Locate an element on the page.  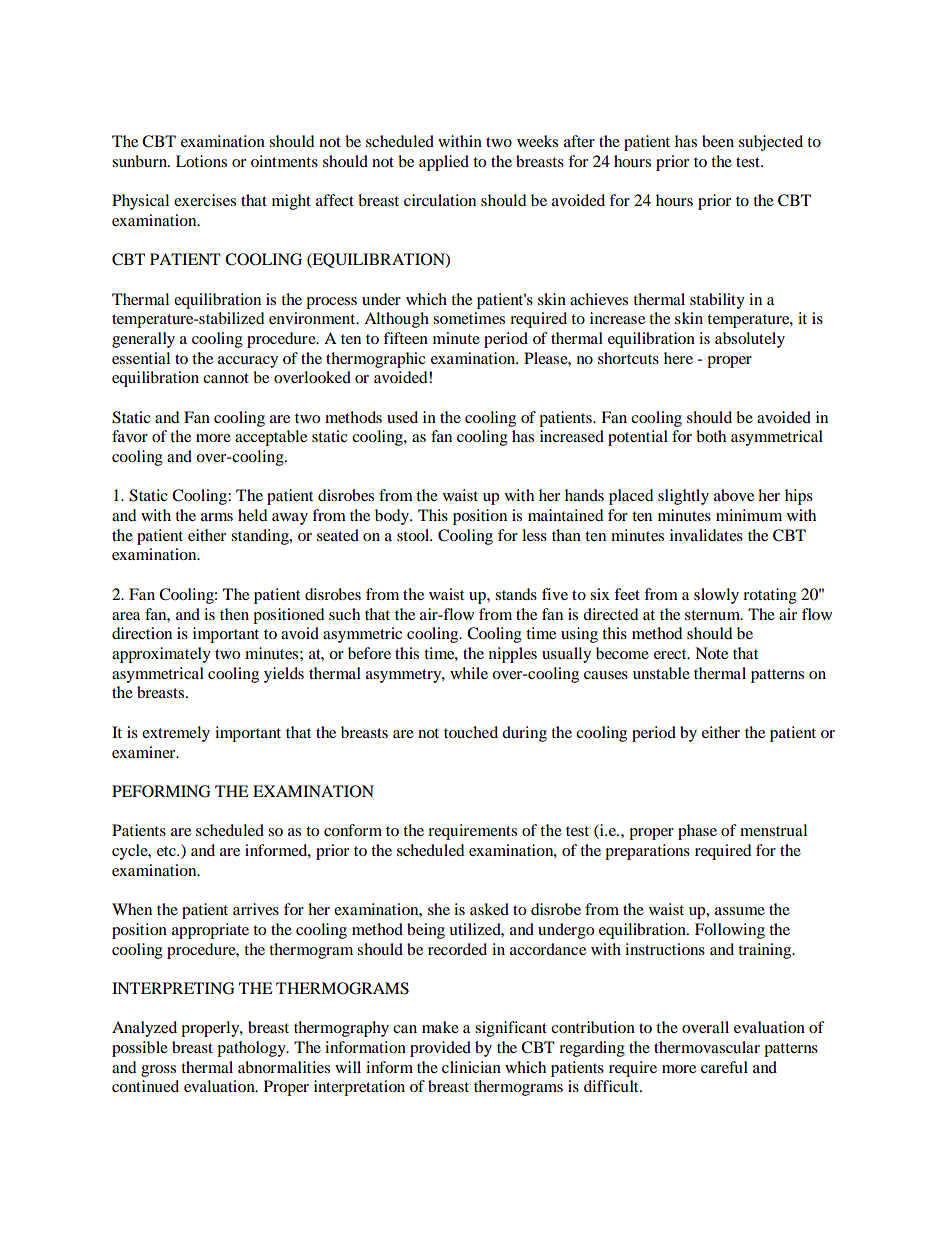
applied is located at coordinates (444, 163).
